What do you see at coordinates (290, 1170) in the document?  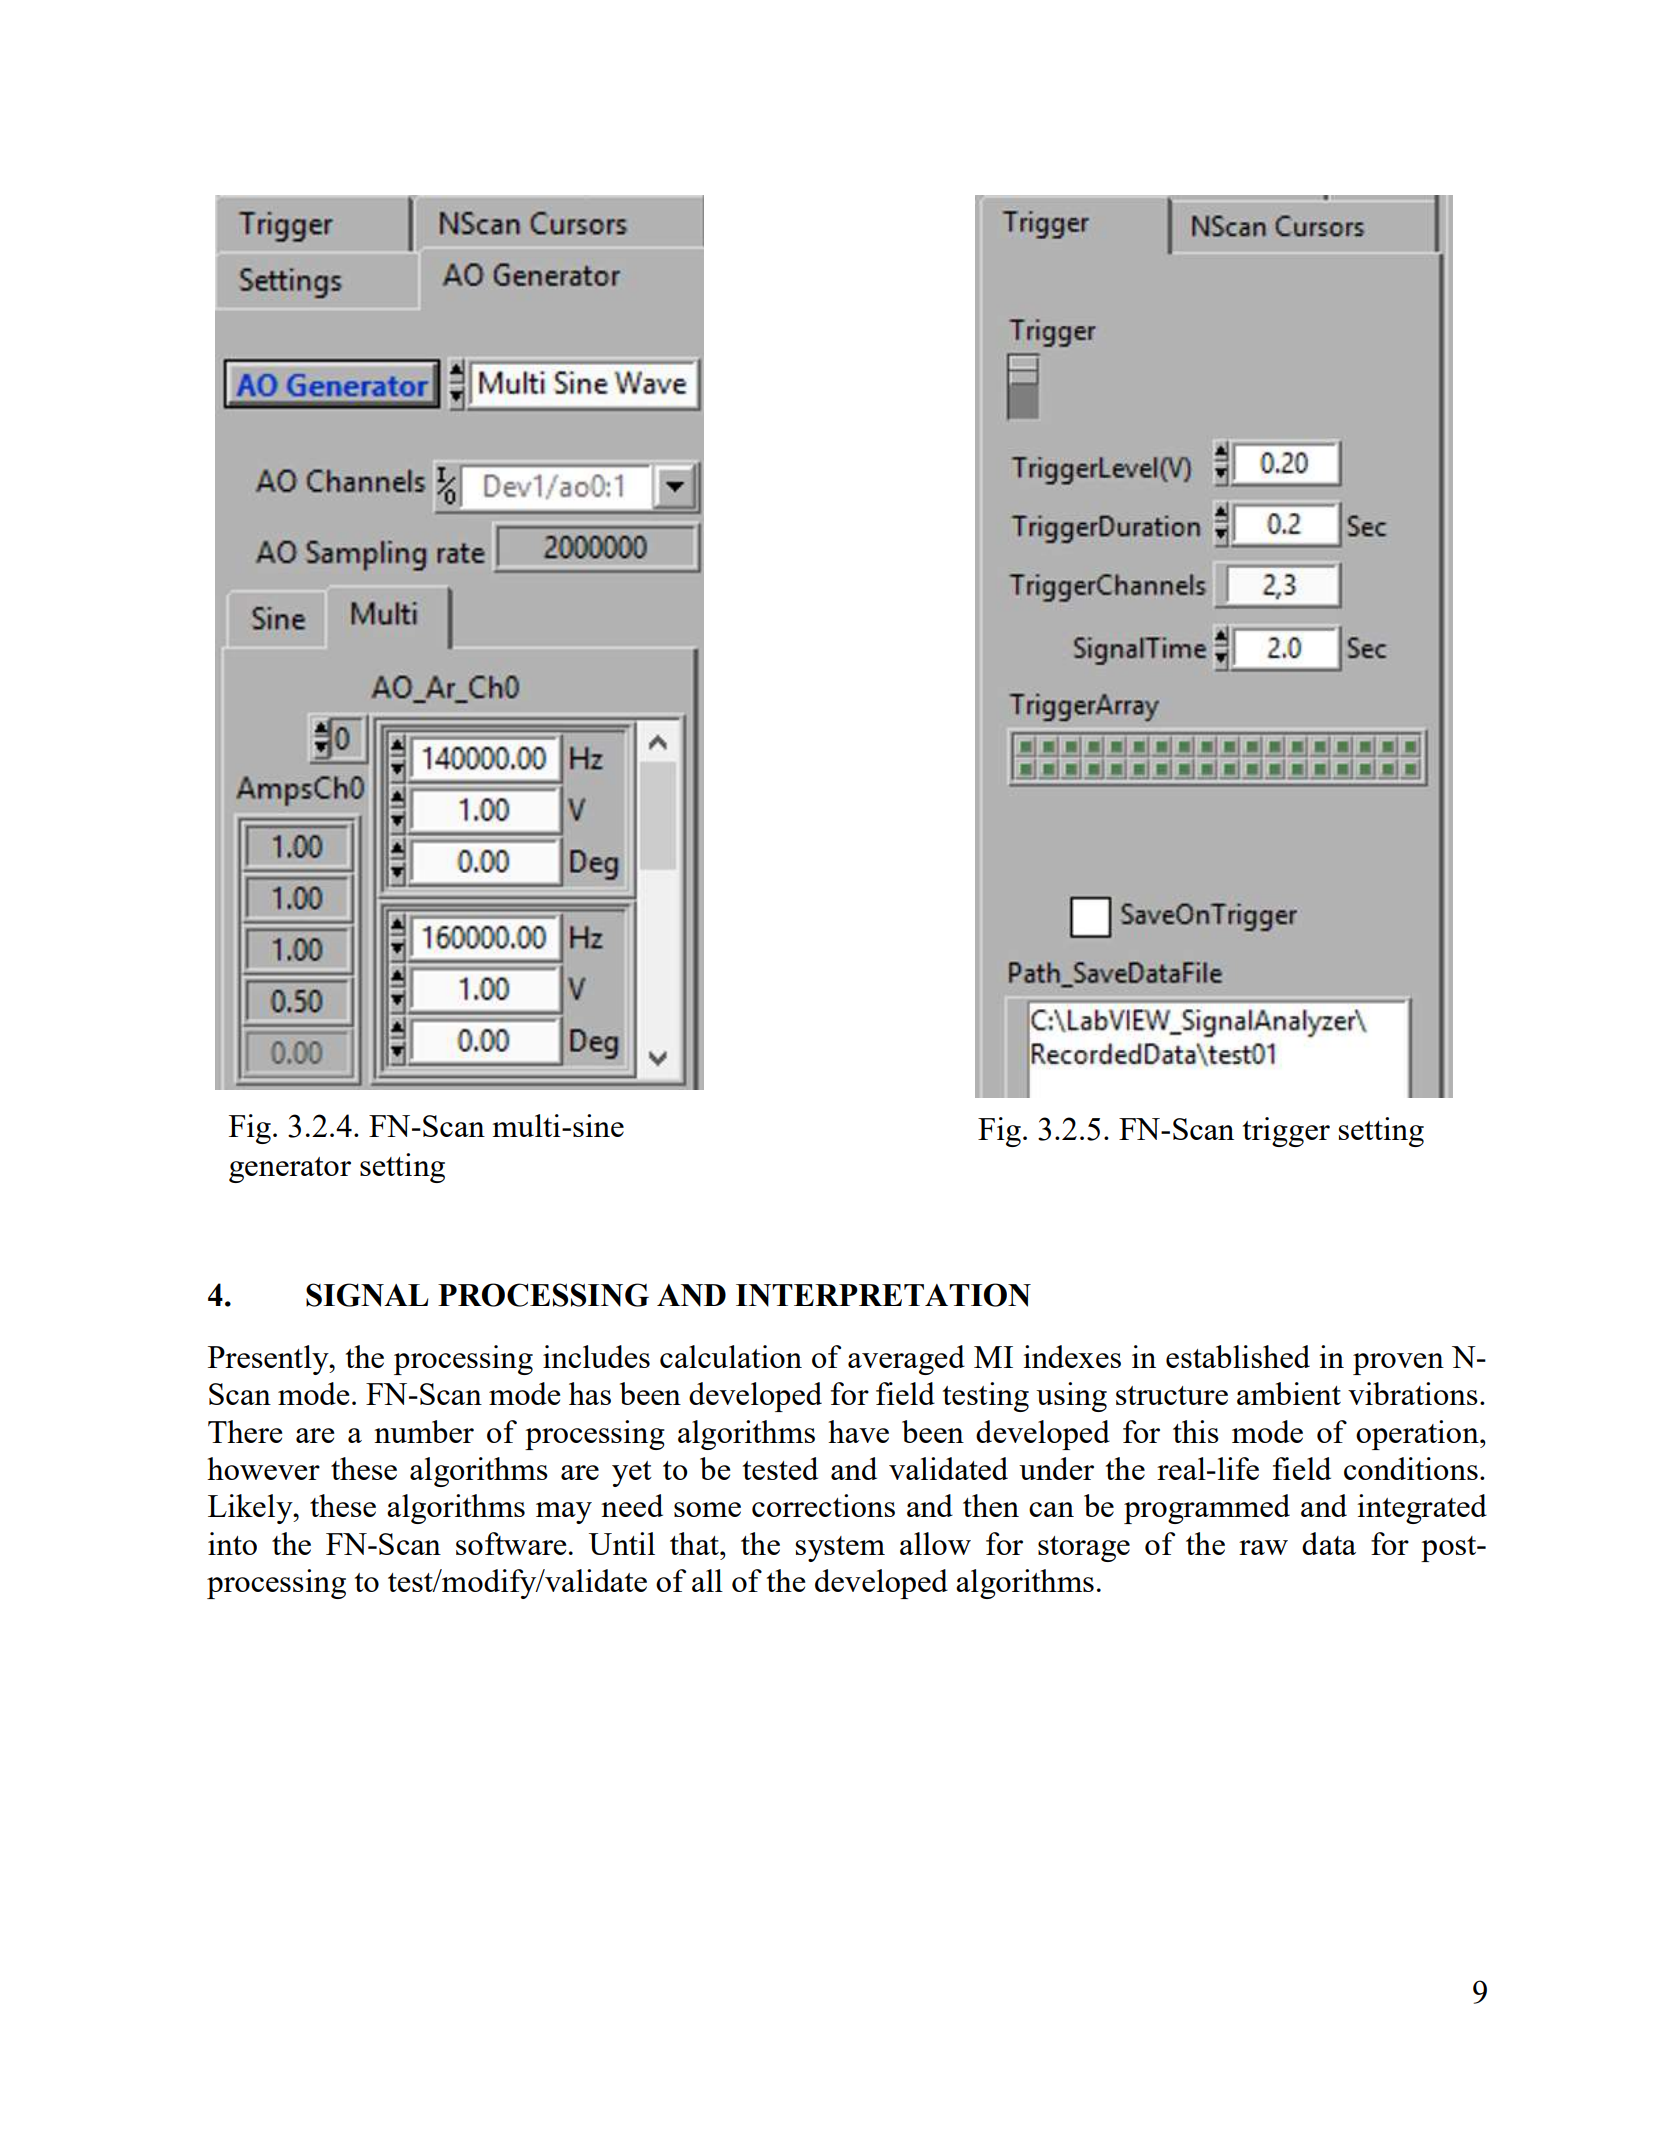 I see `generator` at bounding box center [290, 1170].
